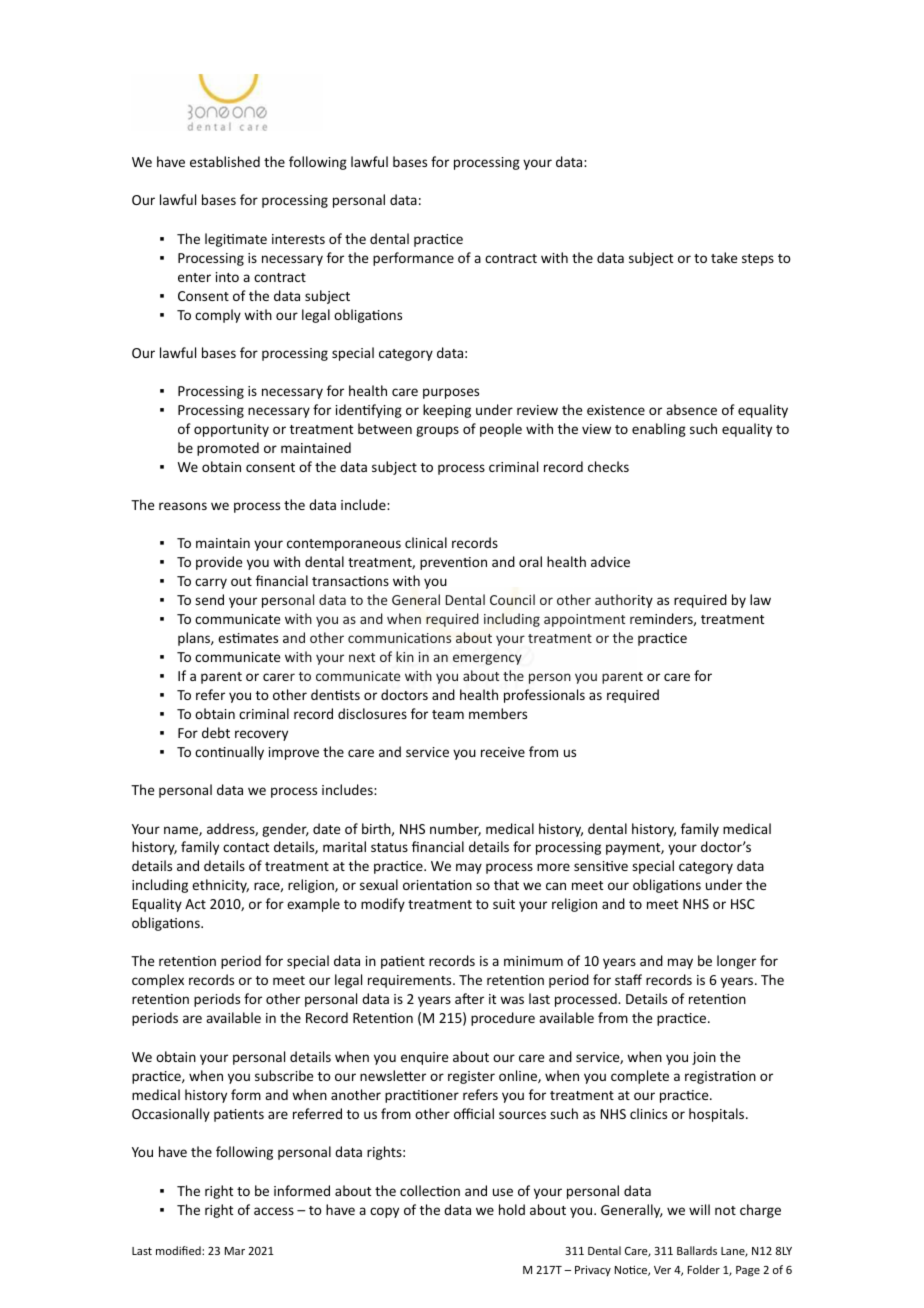 The height and width of the image is (1308, 924). What do you see at coordinates (228, 449) in the image?
I see `promoted` at bounding box center [228, 449].
